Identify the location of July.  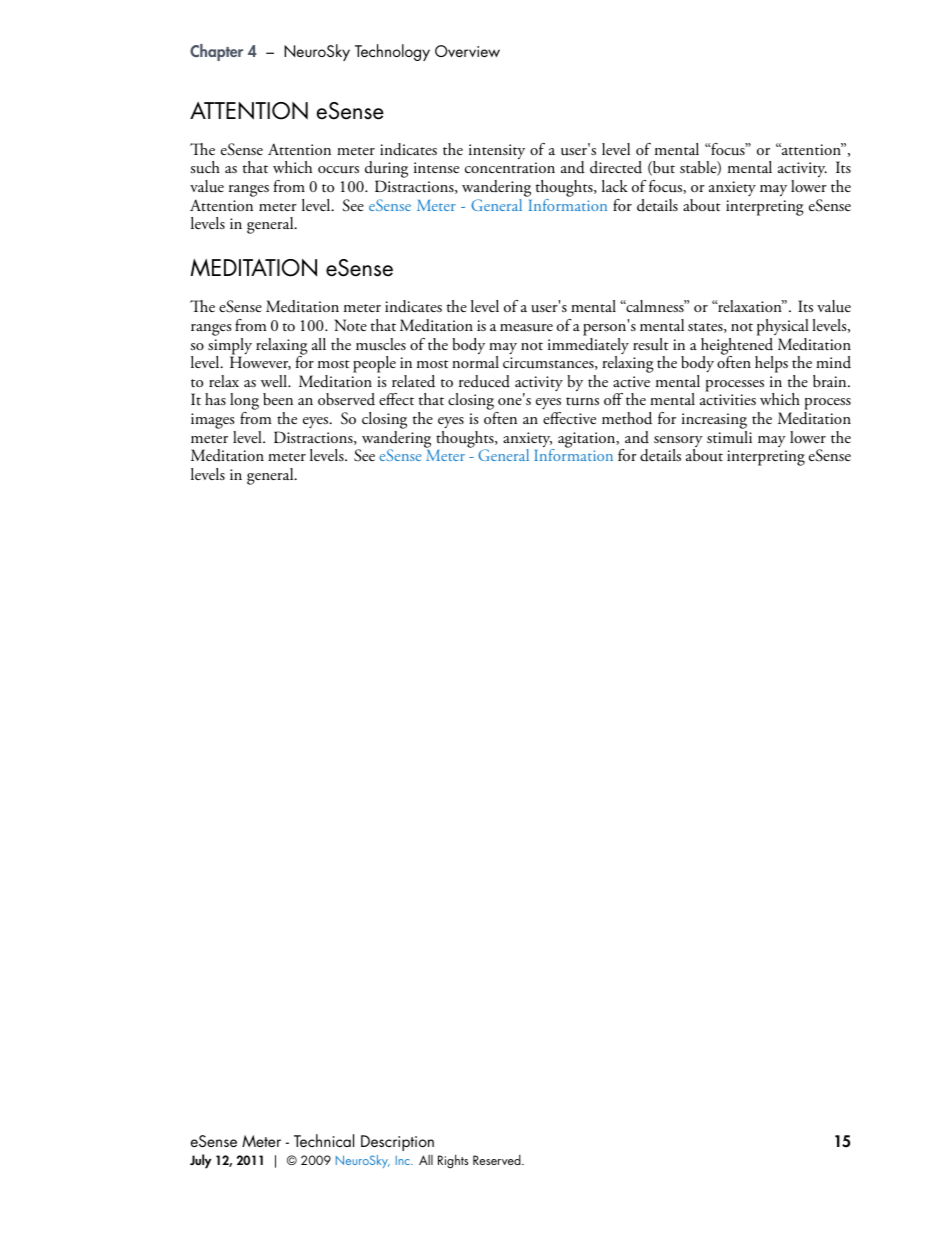
(200, 1161).
